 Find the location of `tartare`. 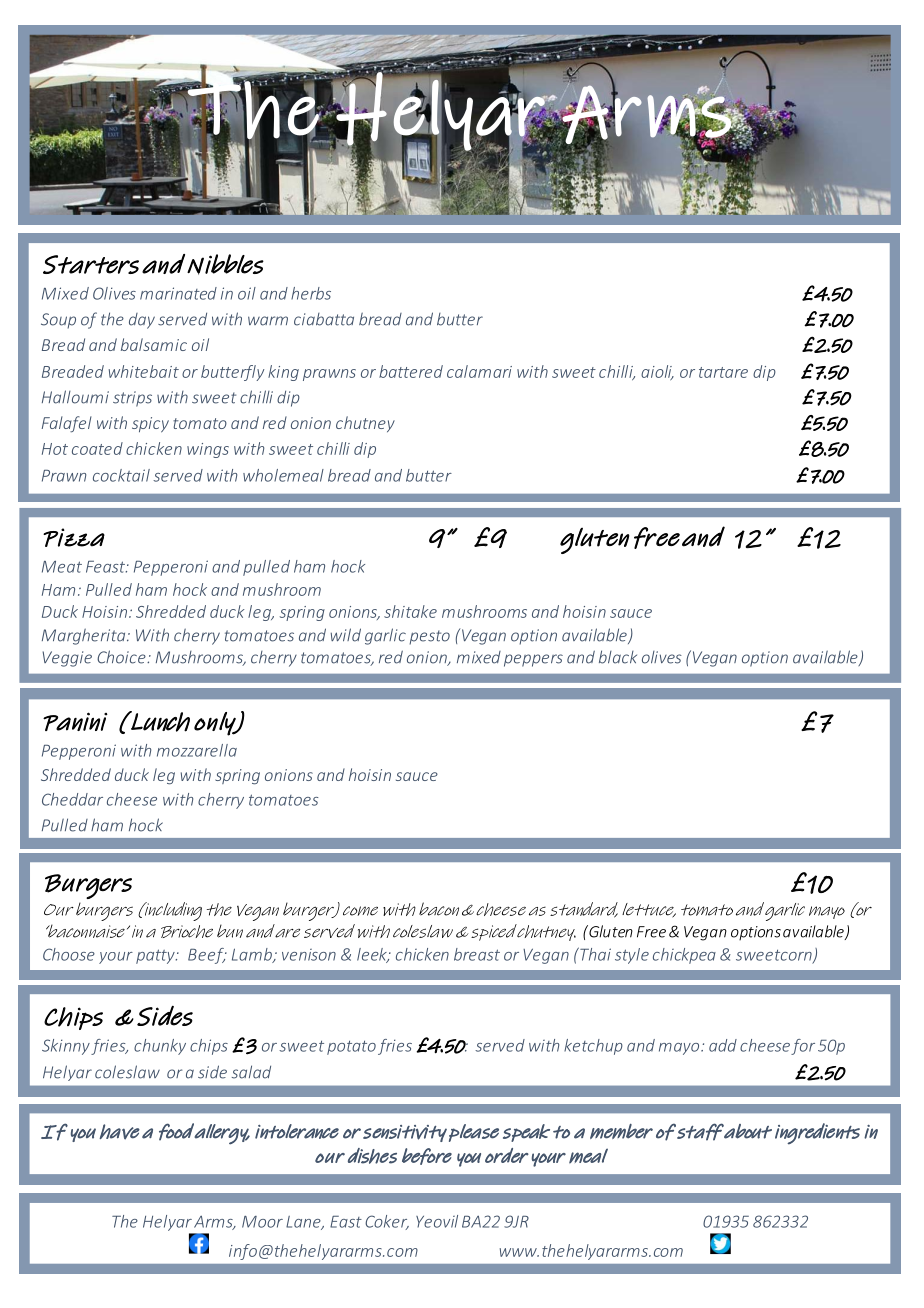

tartare is located at coordinates (723, 372).
